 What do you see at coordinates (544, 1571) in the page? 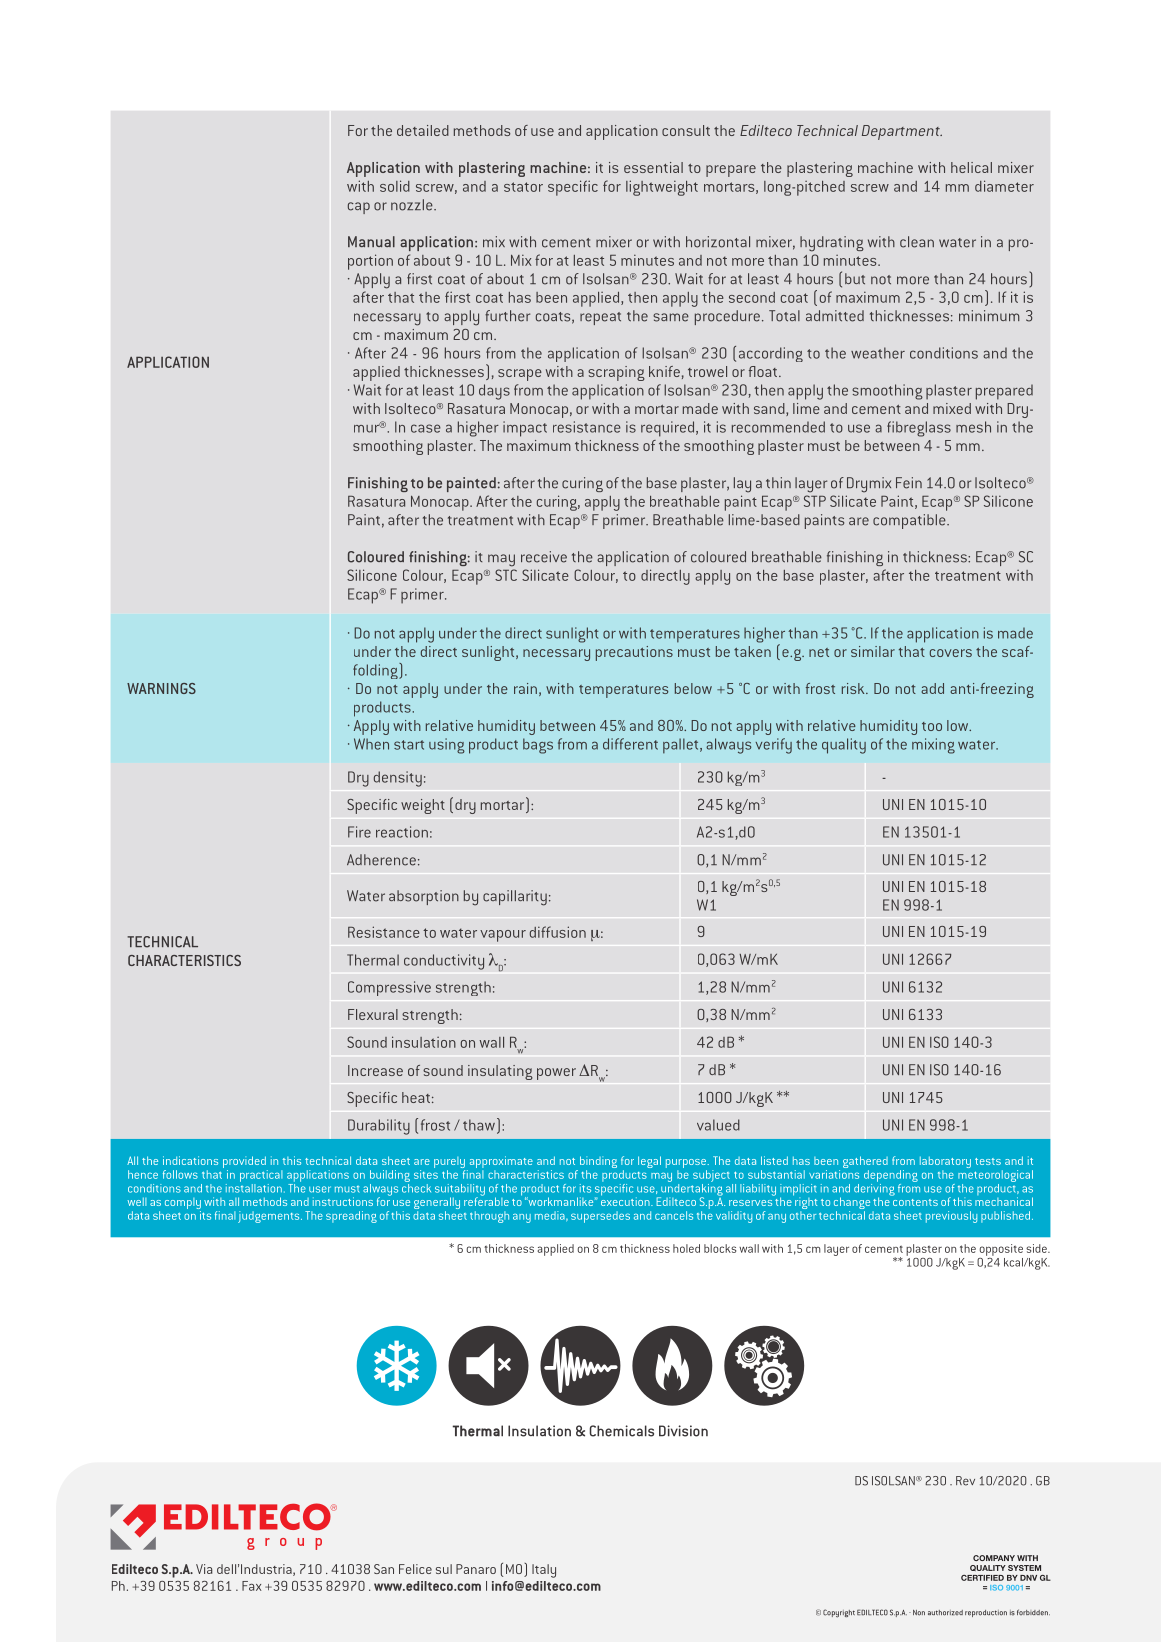
I see `Italy` at bounding box center [544, 1571].
